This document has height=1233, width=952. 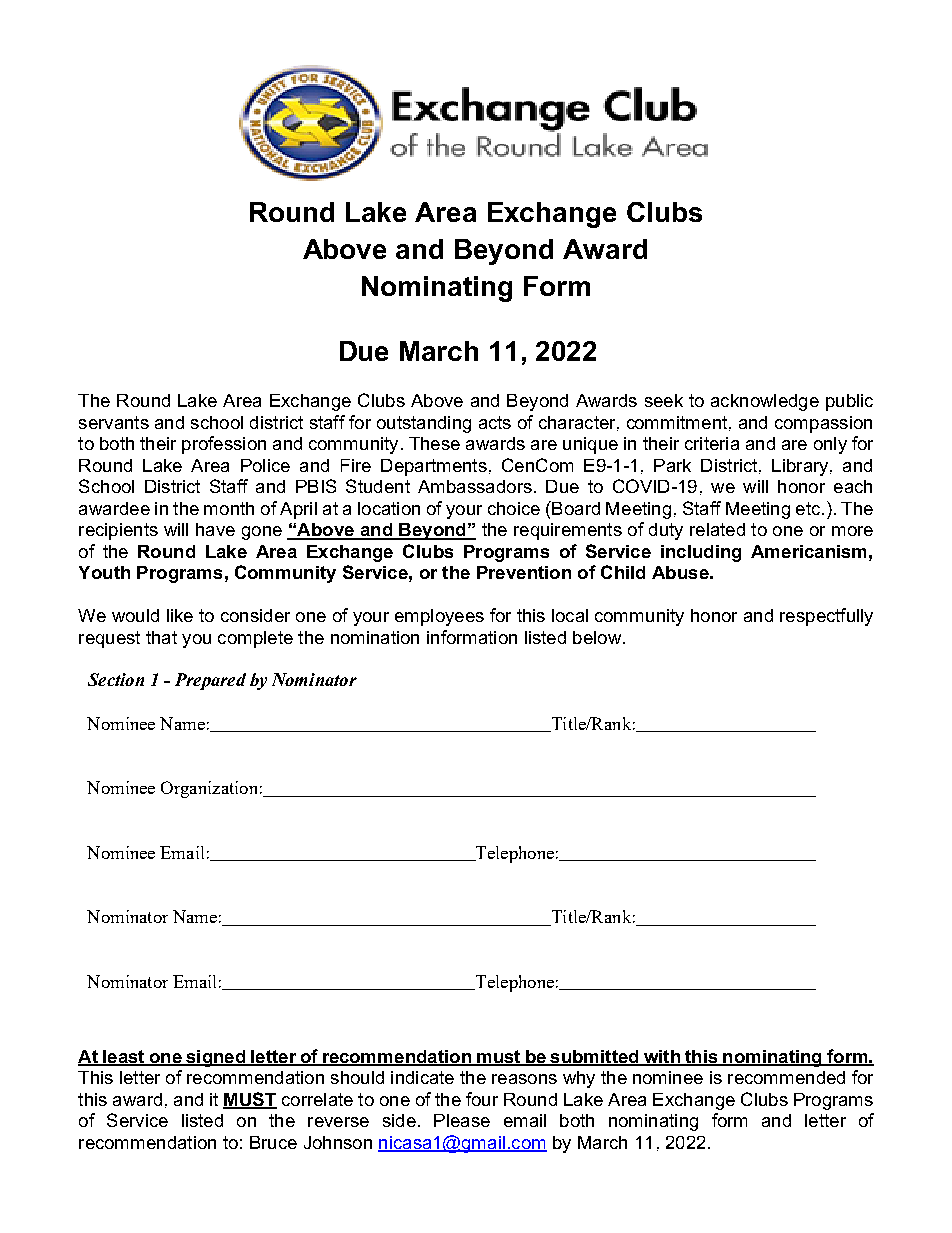 I want to click on Bruce, so click(x=273, y=1142).
